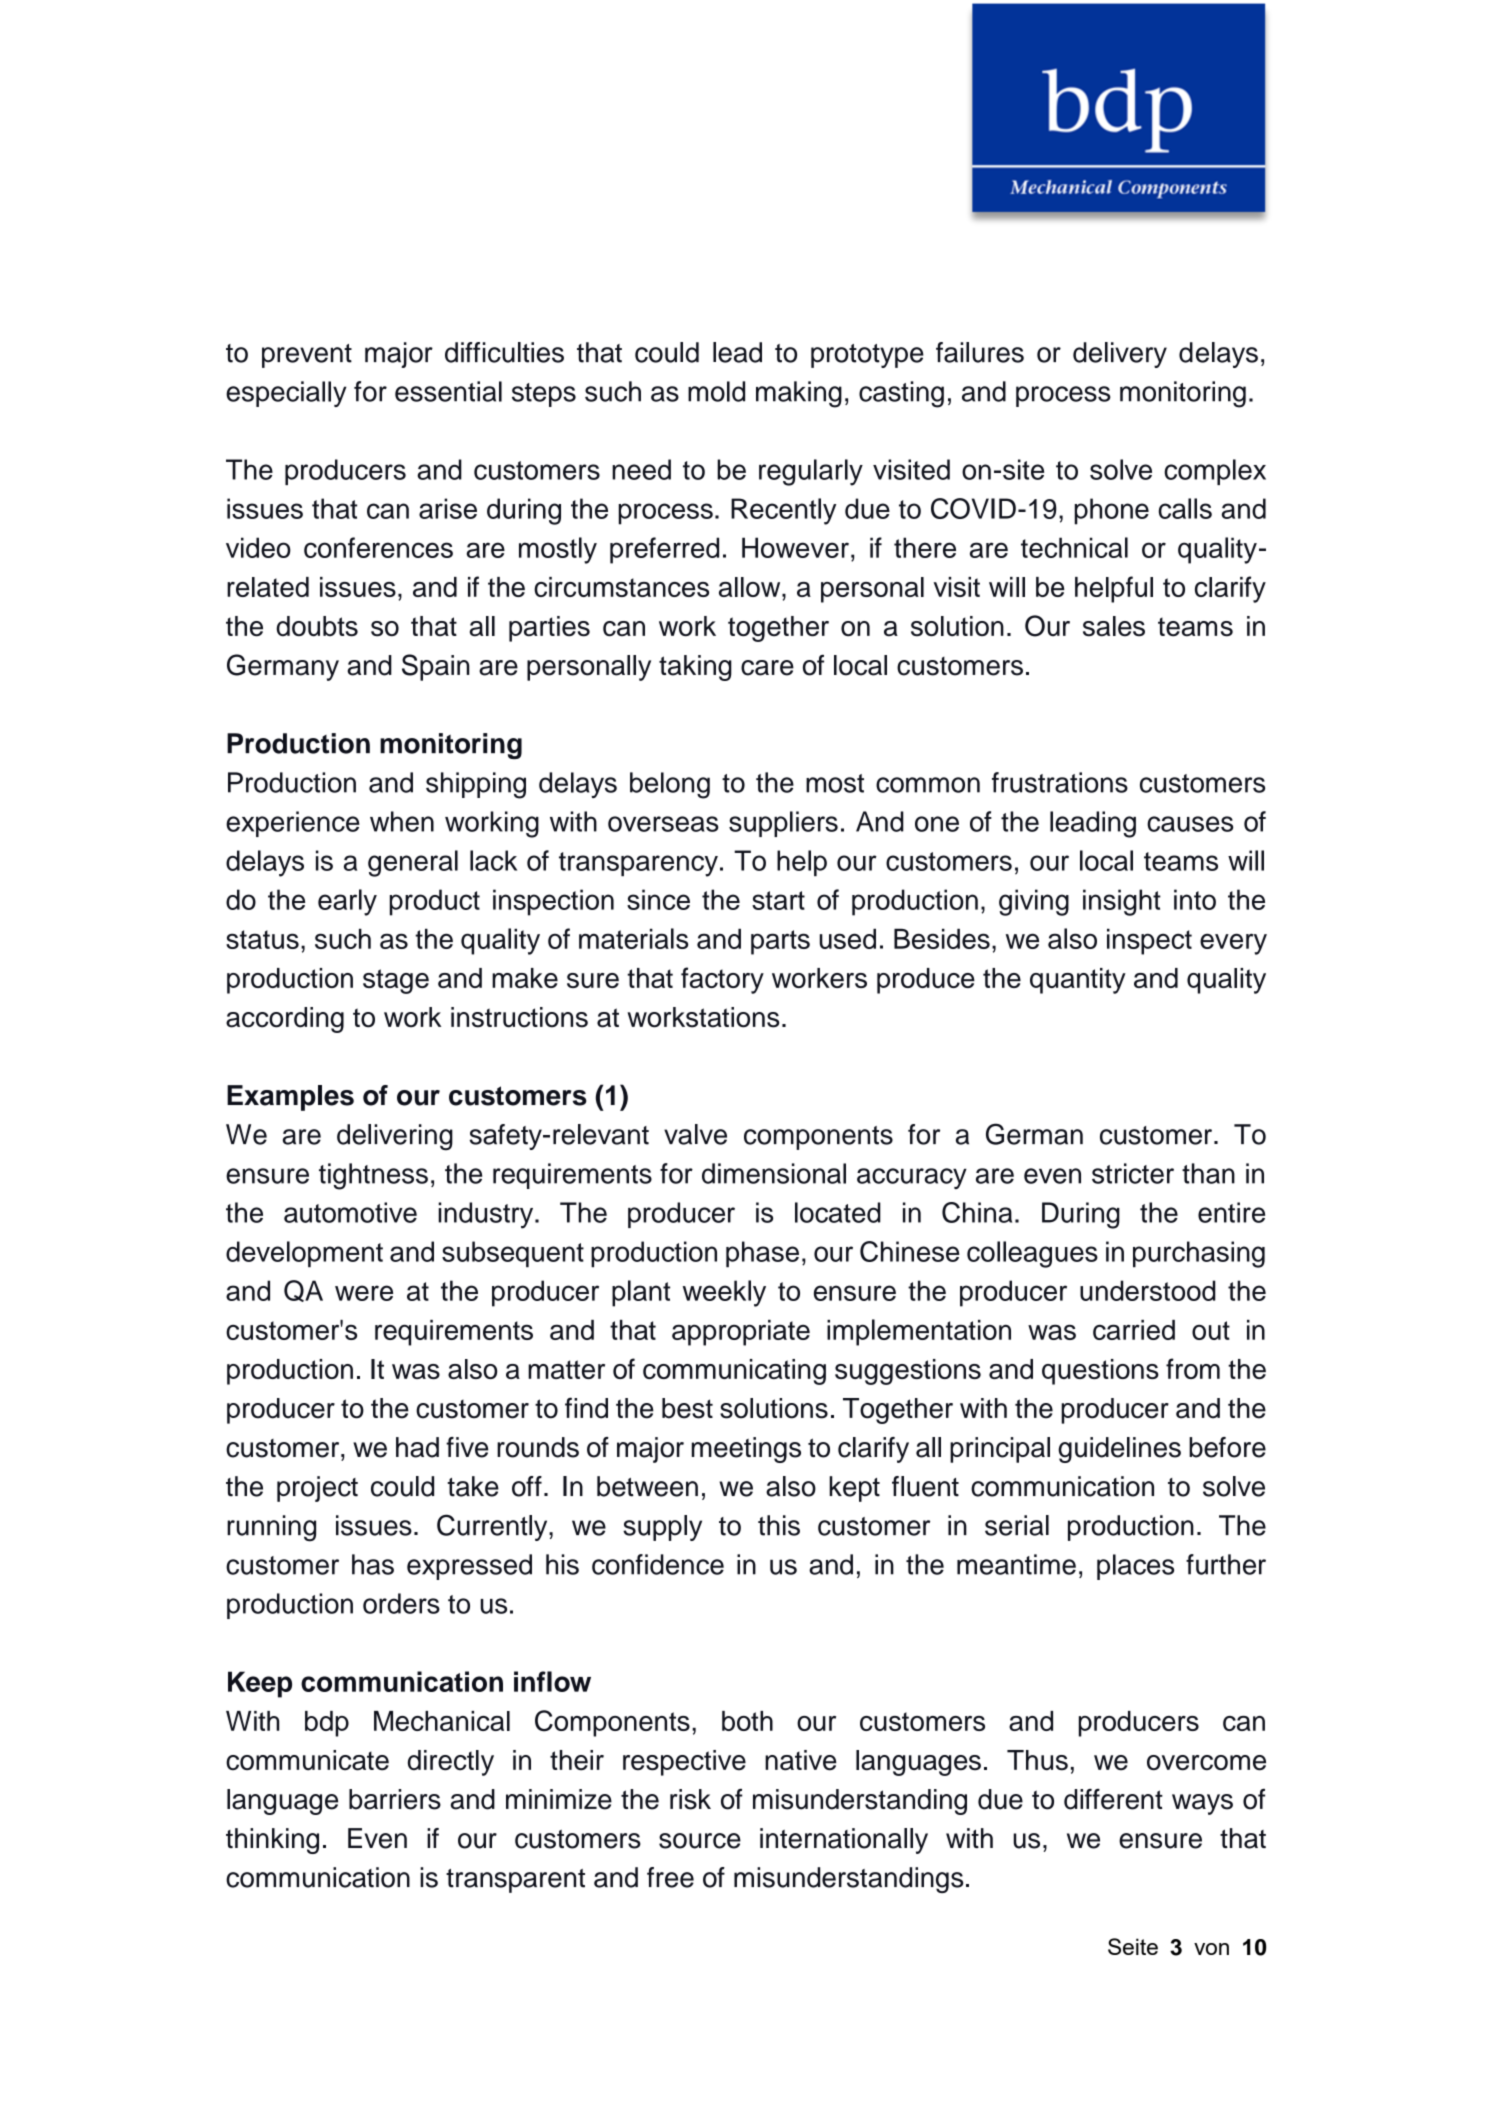 This screenshot has width=1492, height=2110. What do you see at coordinates (1122, 902) in the screenshot?
I see `insight` at bounding box center [1122, 902].
